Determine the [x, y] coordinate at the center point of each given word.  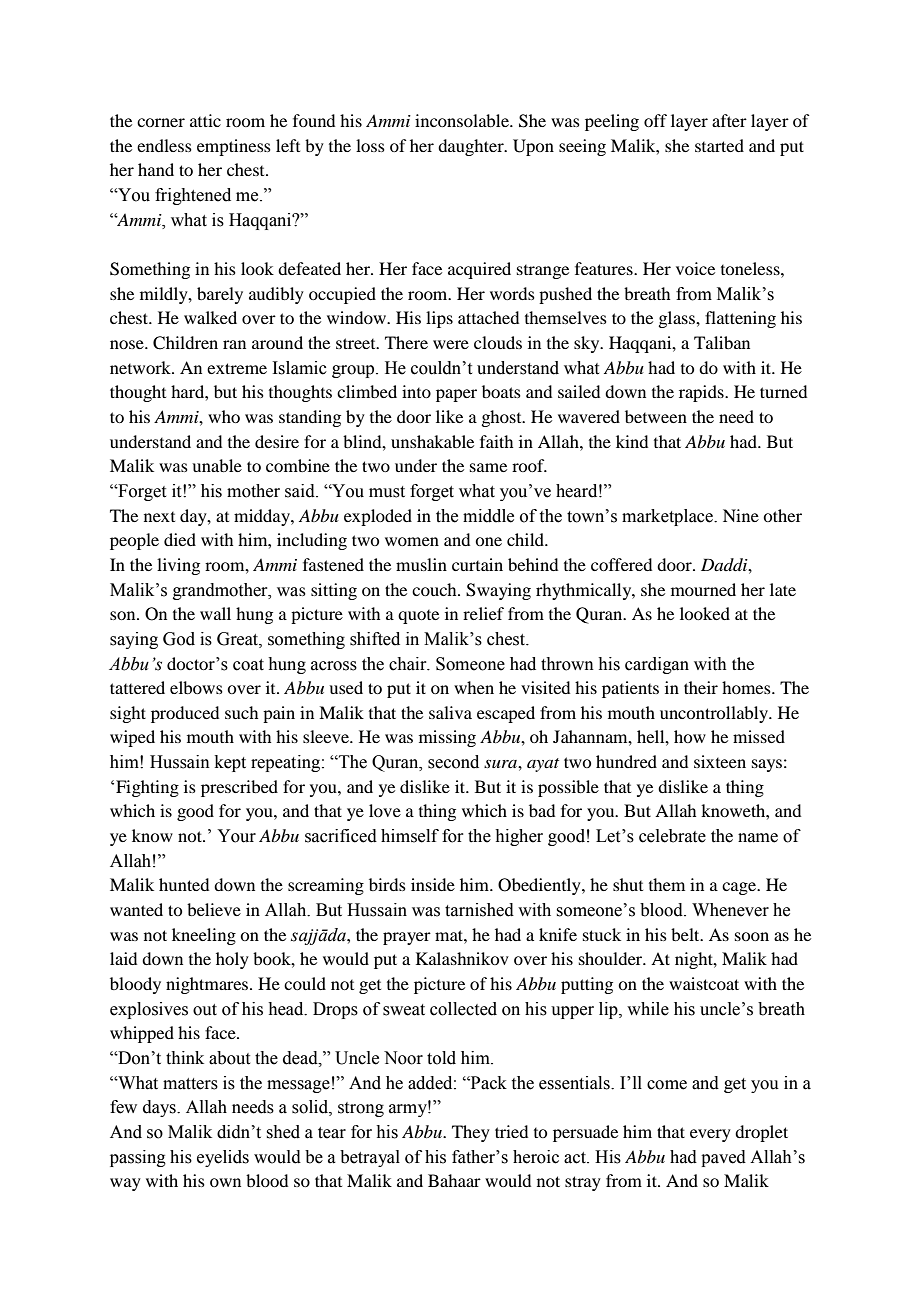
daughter [472, 147]
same [488, 467]
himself [410, 836]
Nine [741, 515]
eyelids [223, 1158]
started [719, 145]
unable [217, 465]
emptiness [234, 147]
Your [236, 836]
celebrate [672, 836]
